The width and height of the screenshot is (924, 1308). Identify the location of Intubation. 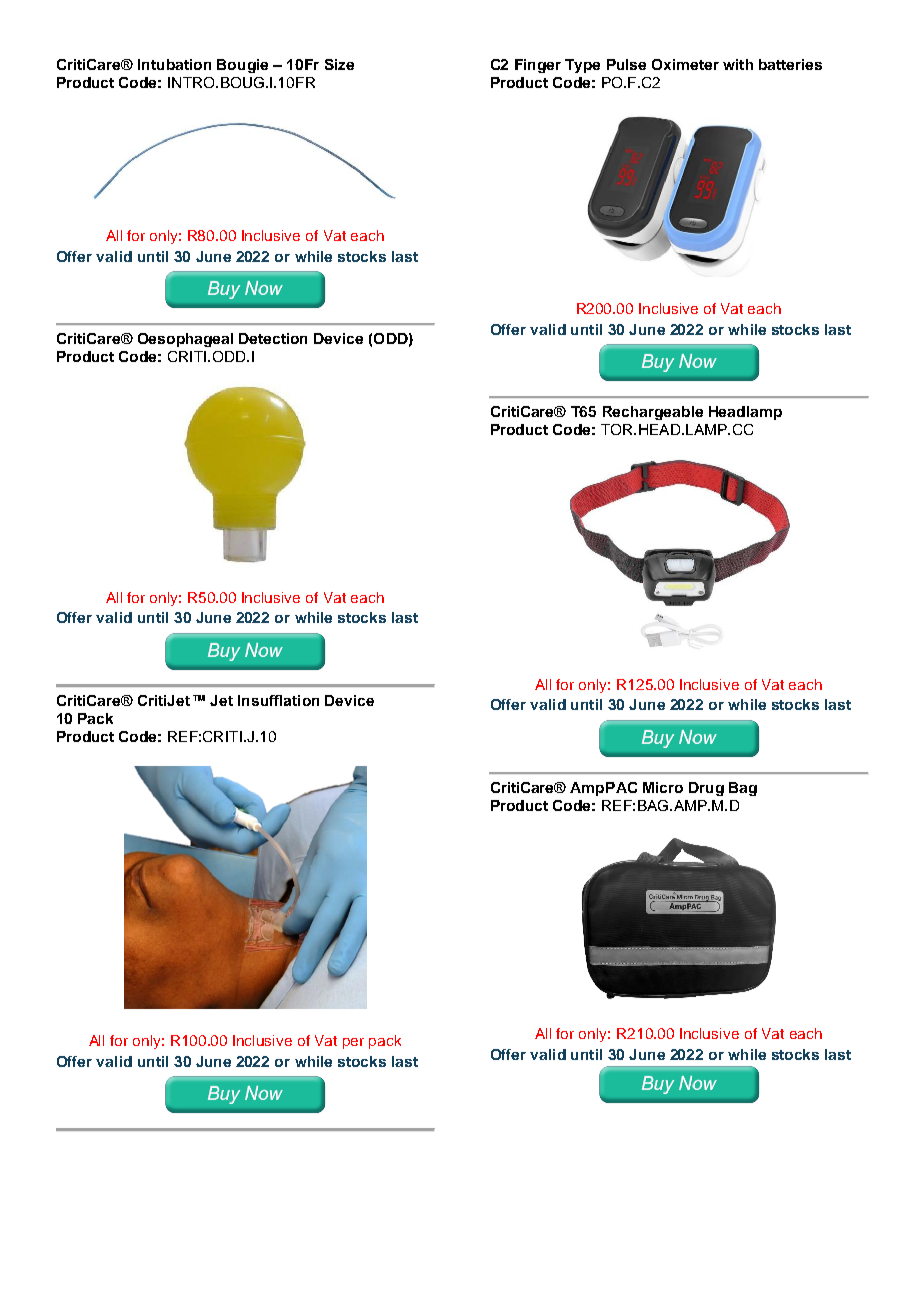
(174, 64).
